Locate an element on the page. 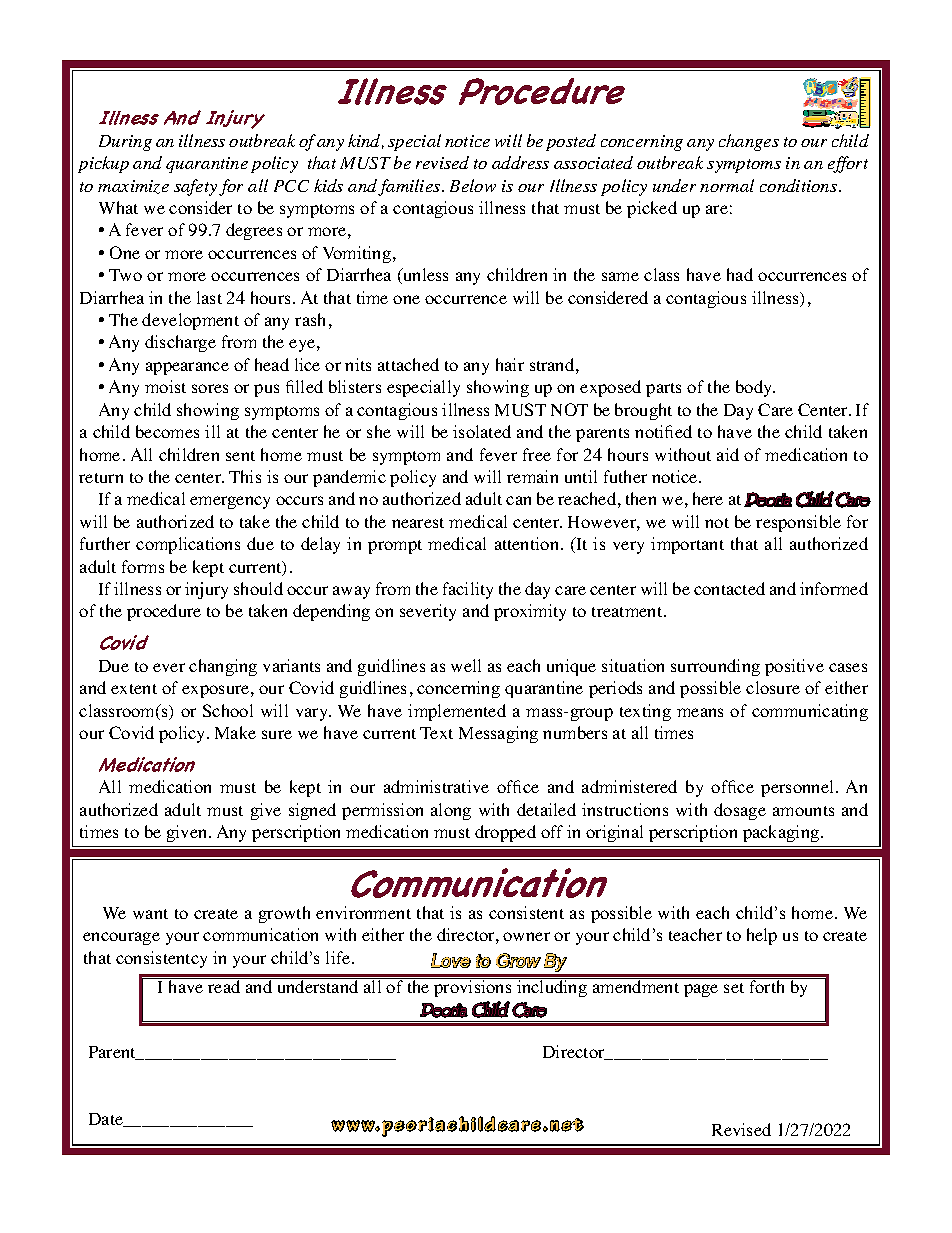  normal is located at coordinates (727, 185).
